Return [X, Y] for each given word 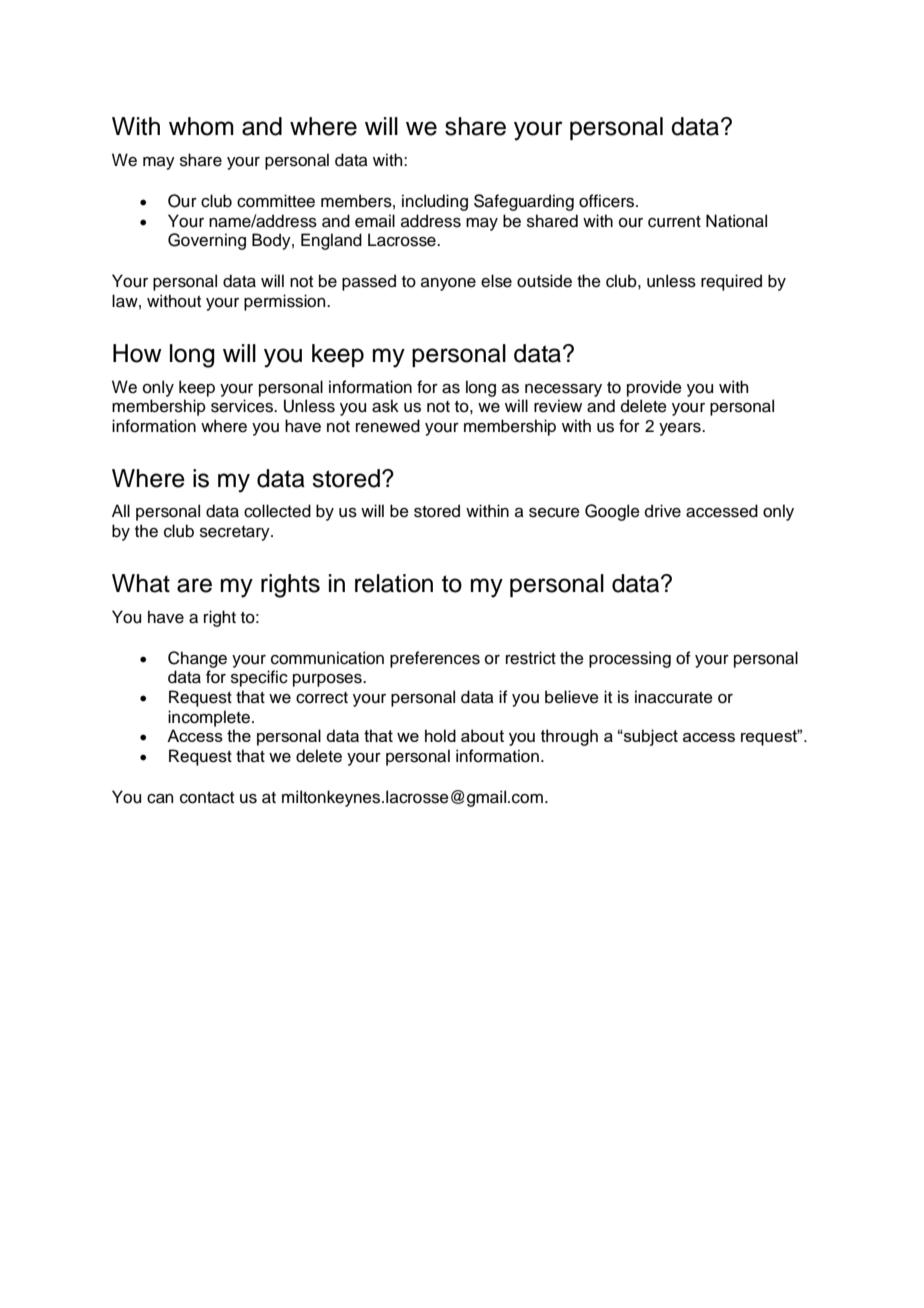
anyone [448, 284]
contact [207, 798]
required [731, 282]
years [681, 429]
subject [650, 737]
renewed [388, 426]
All [121, 510]
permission [286, 302]
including [435, 202]
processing [630, 659]
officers [608, 201]
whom [201, 126]
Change [197, 659]
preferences [435, 659]
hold [440, 735]
